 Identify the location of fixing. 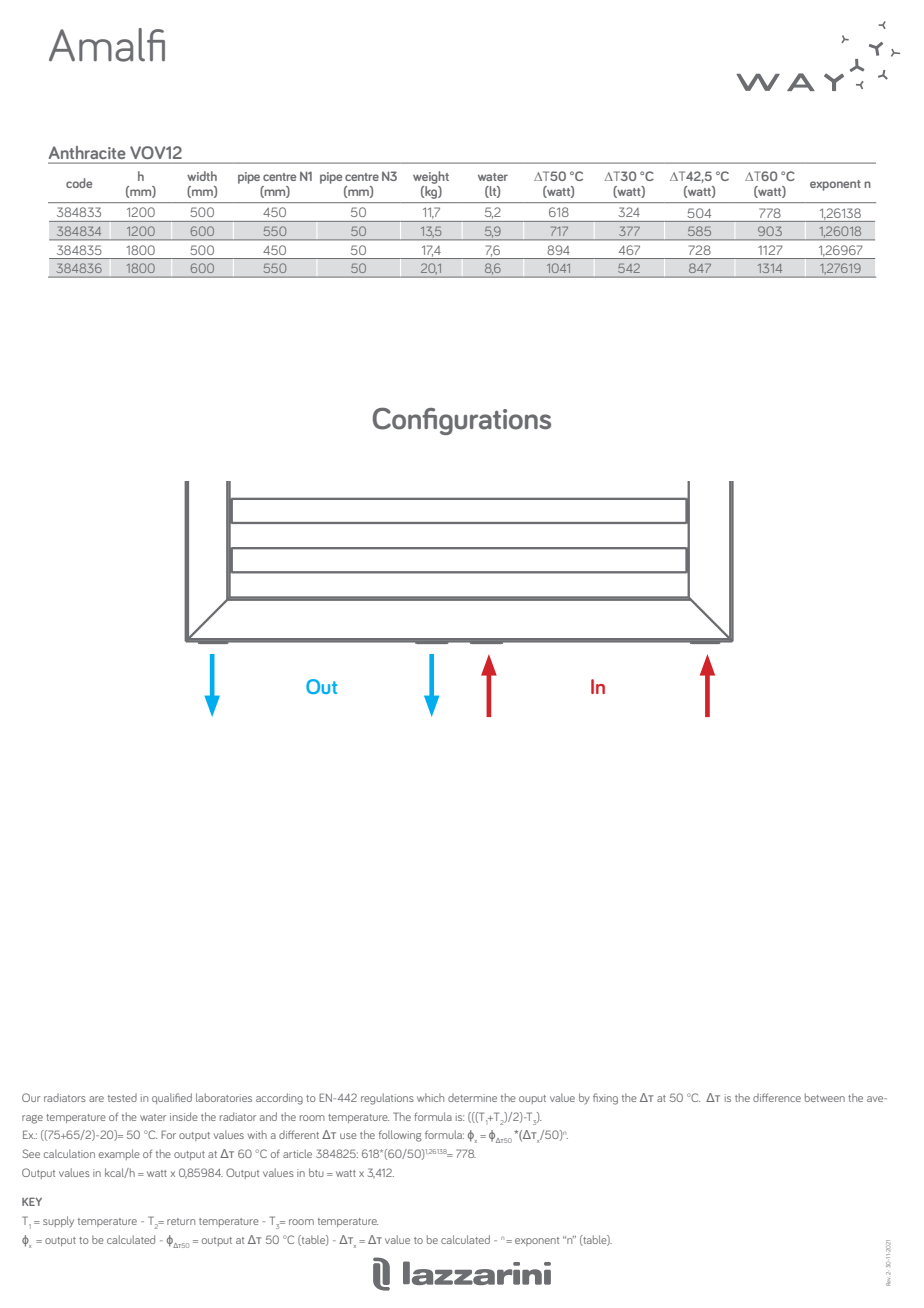
(605, 1099).
